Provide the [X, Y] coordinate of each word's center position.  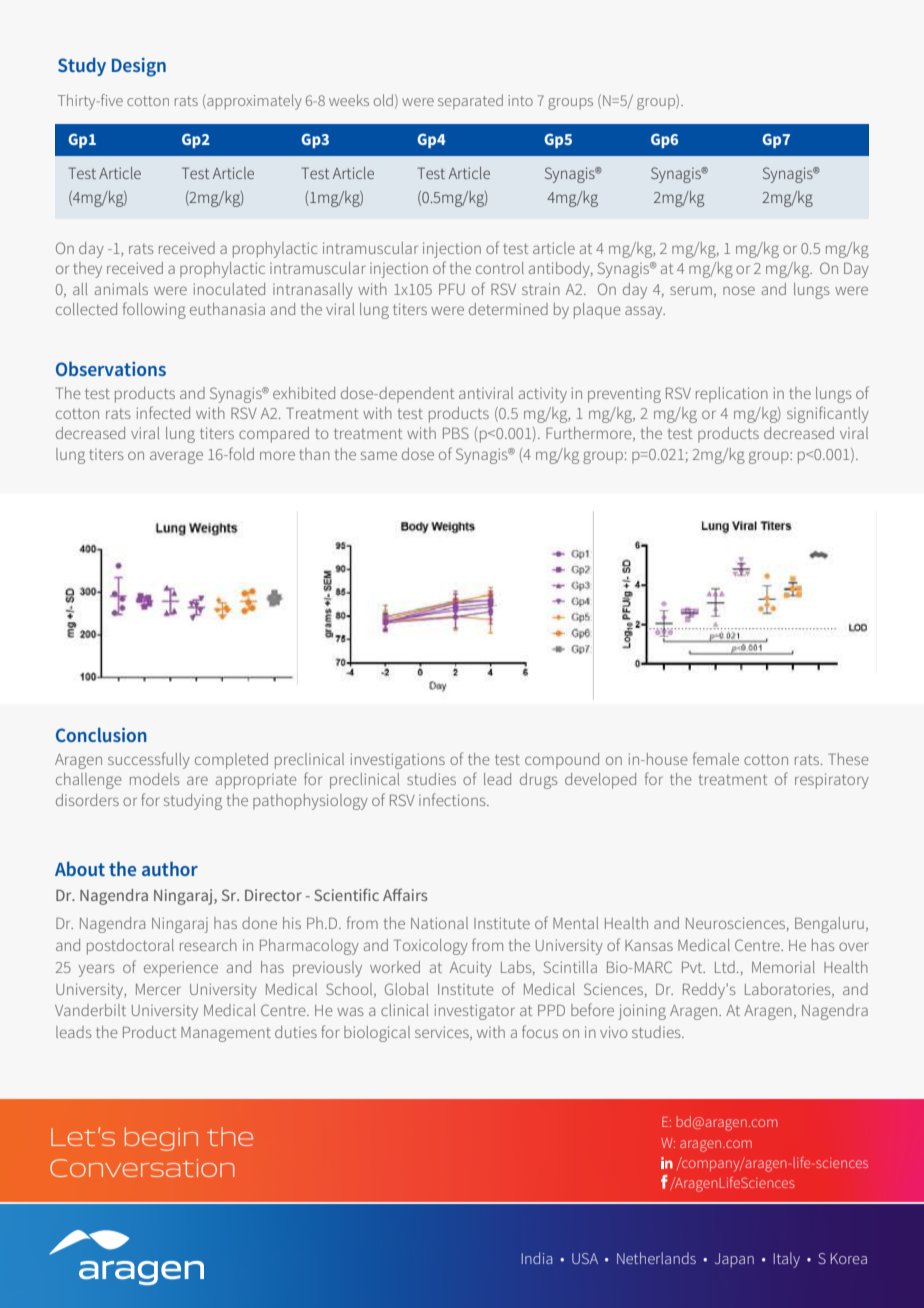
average [176, 457]
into [520, 100]
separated [470, 101]
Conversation [142, 1168]
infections [453, 799]
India [537, 1258]
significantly [828, 414]
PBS [456, 433]
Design [139, 67]
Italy [787, 1260]
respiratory [832, 781]
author [170, 868]
